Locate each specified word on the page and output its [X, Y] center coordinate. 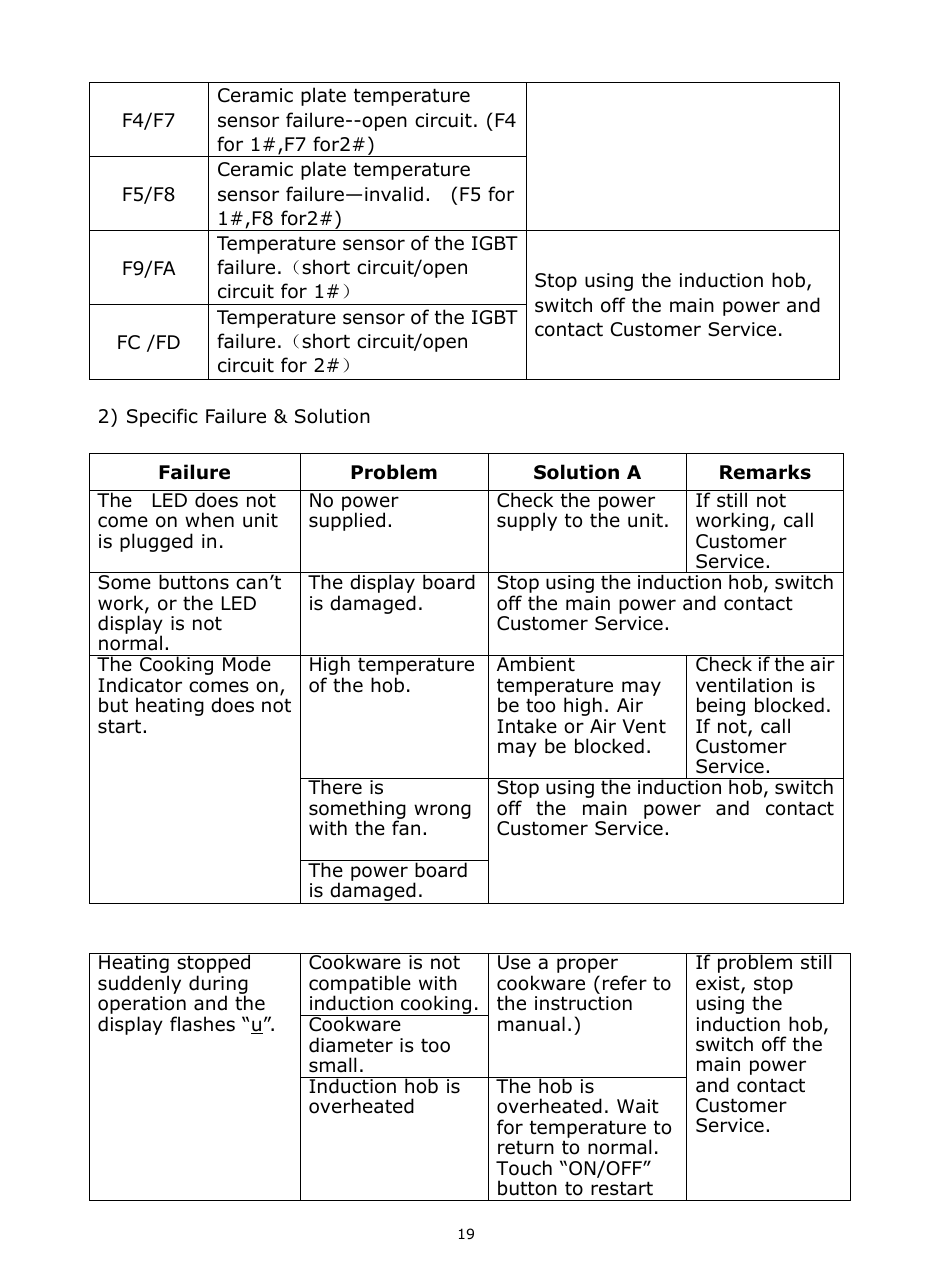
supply [527, 521]
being [721, 708]
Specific [162, 417]
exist [719, 984]
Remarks [765, 472]
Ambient [535, 663]
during [218, 986]
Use [514, 962]
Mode [247, 663]
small [332, 1065]
